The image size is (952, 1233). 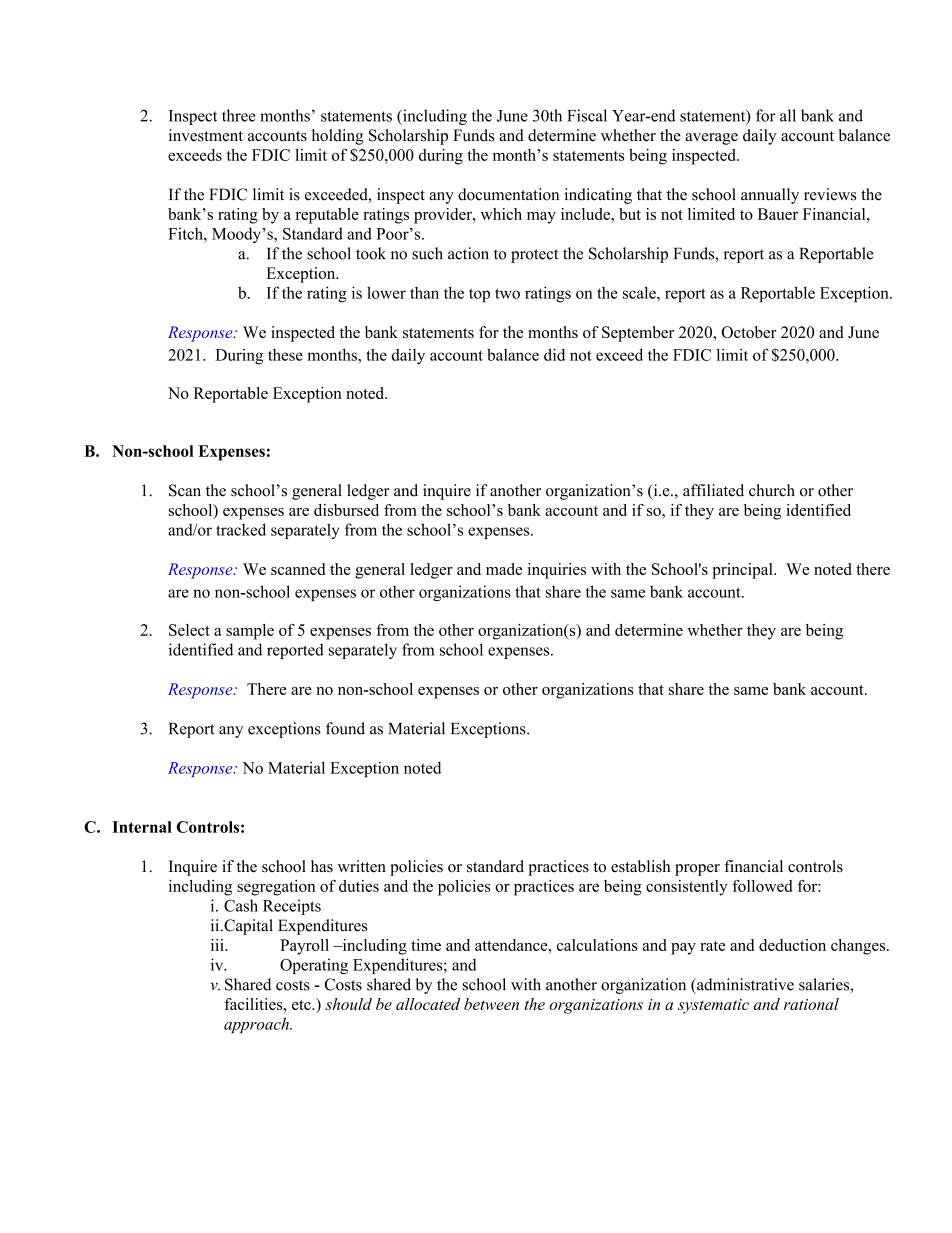 What do you see at coordinates (142, 827) in the page?
I see `Internal` at bounding box center [142, 827].
